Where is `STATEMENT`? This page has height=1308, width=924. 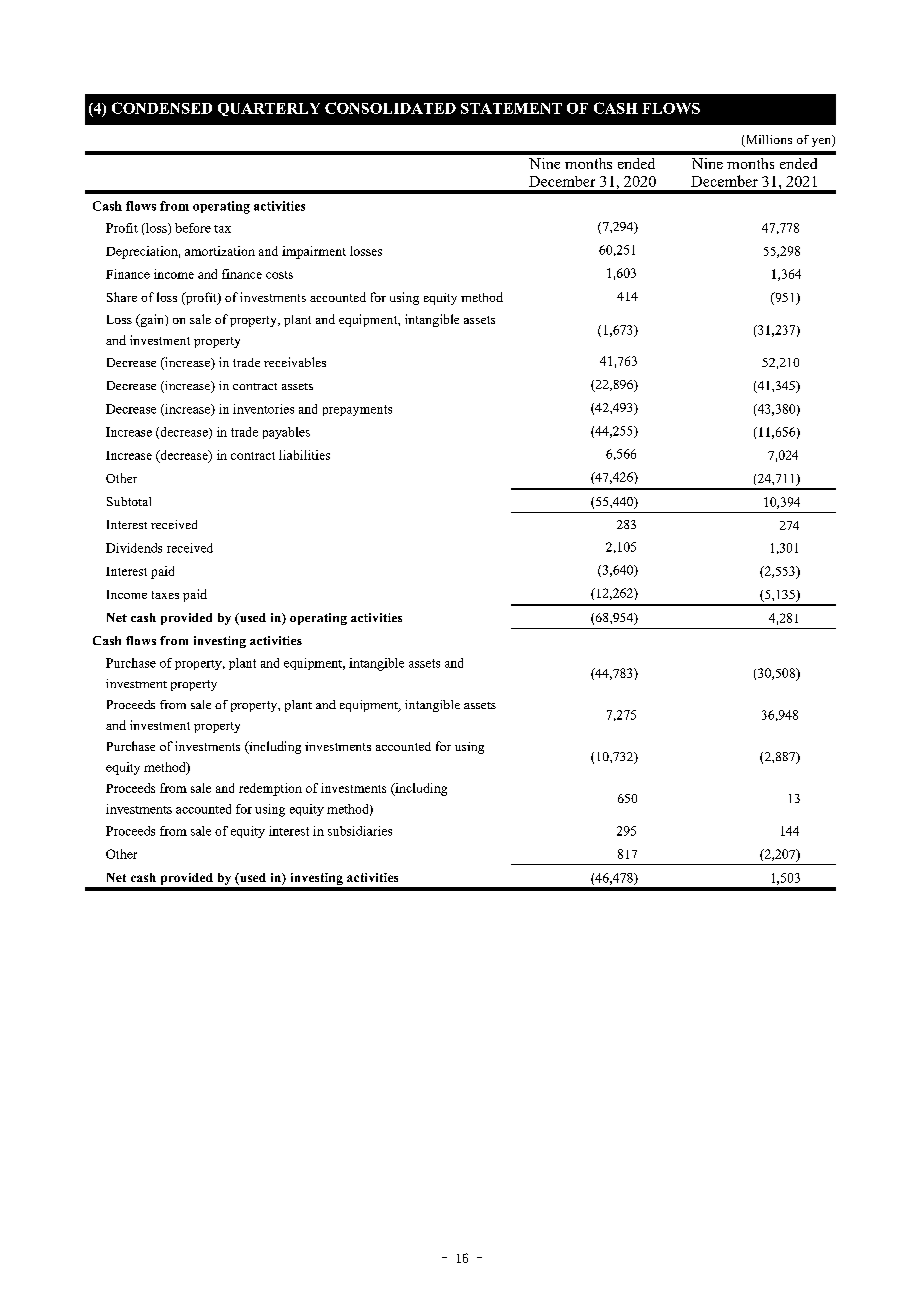
STATEMENT is located at coordinates (511, 108).
